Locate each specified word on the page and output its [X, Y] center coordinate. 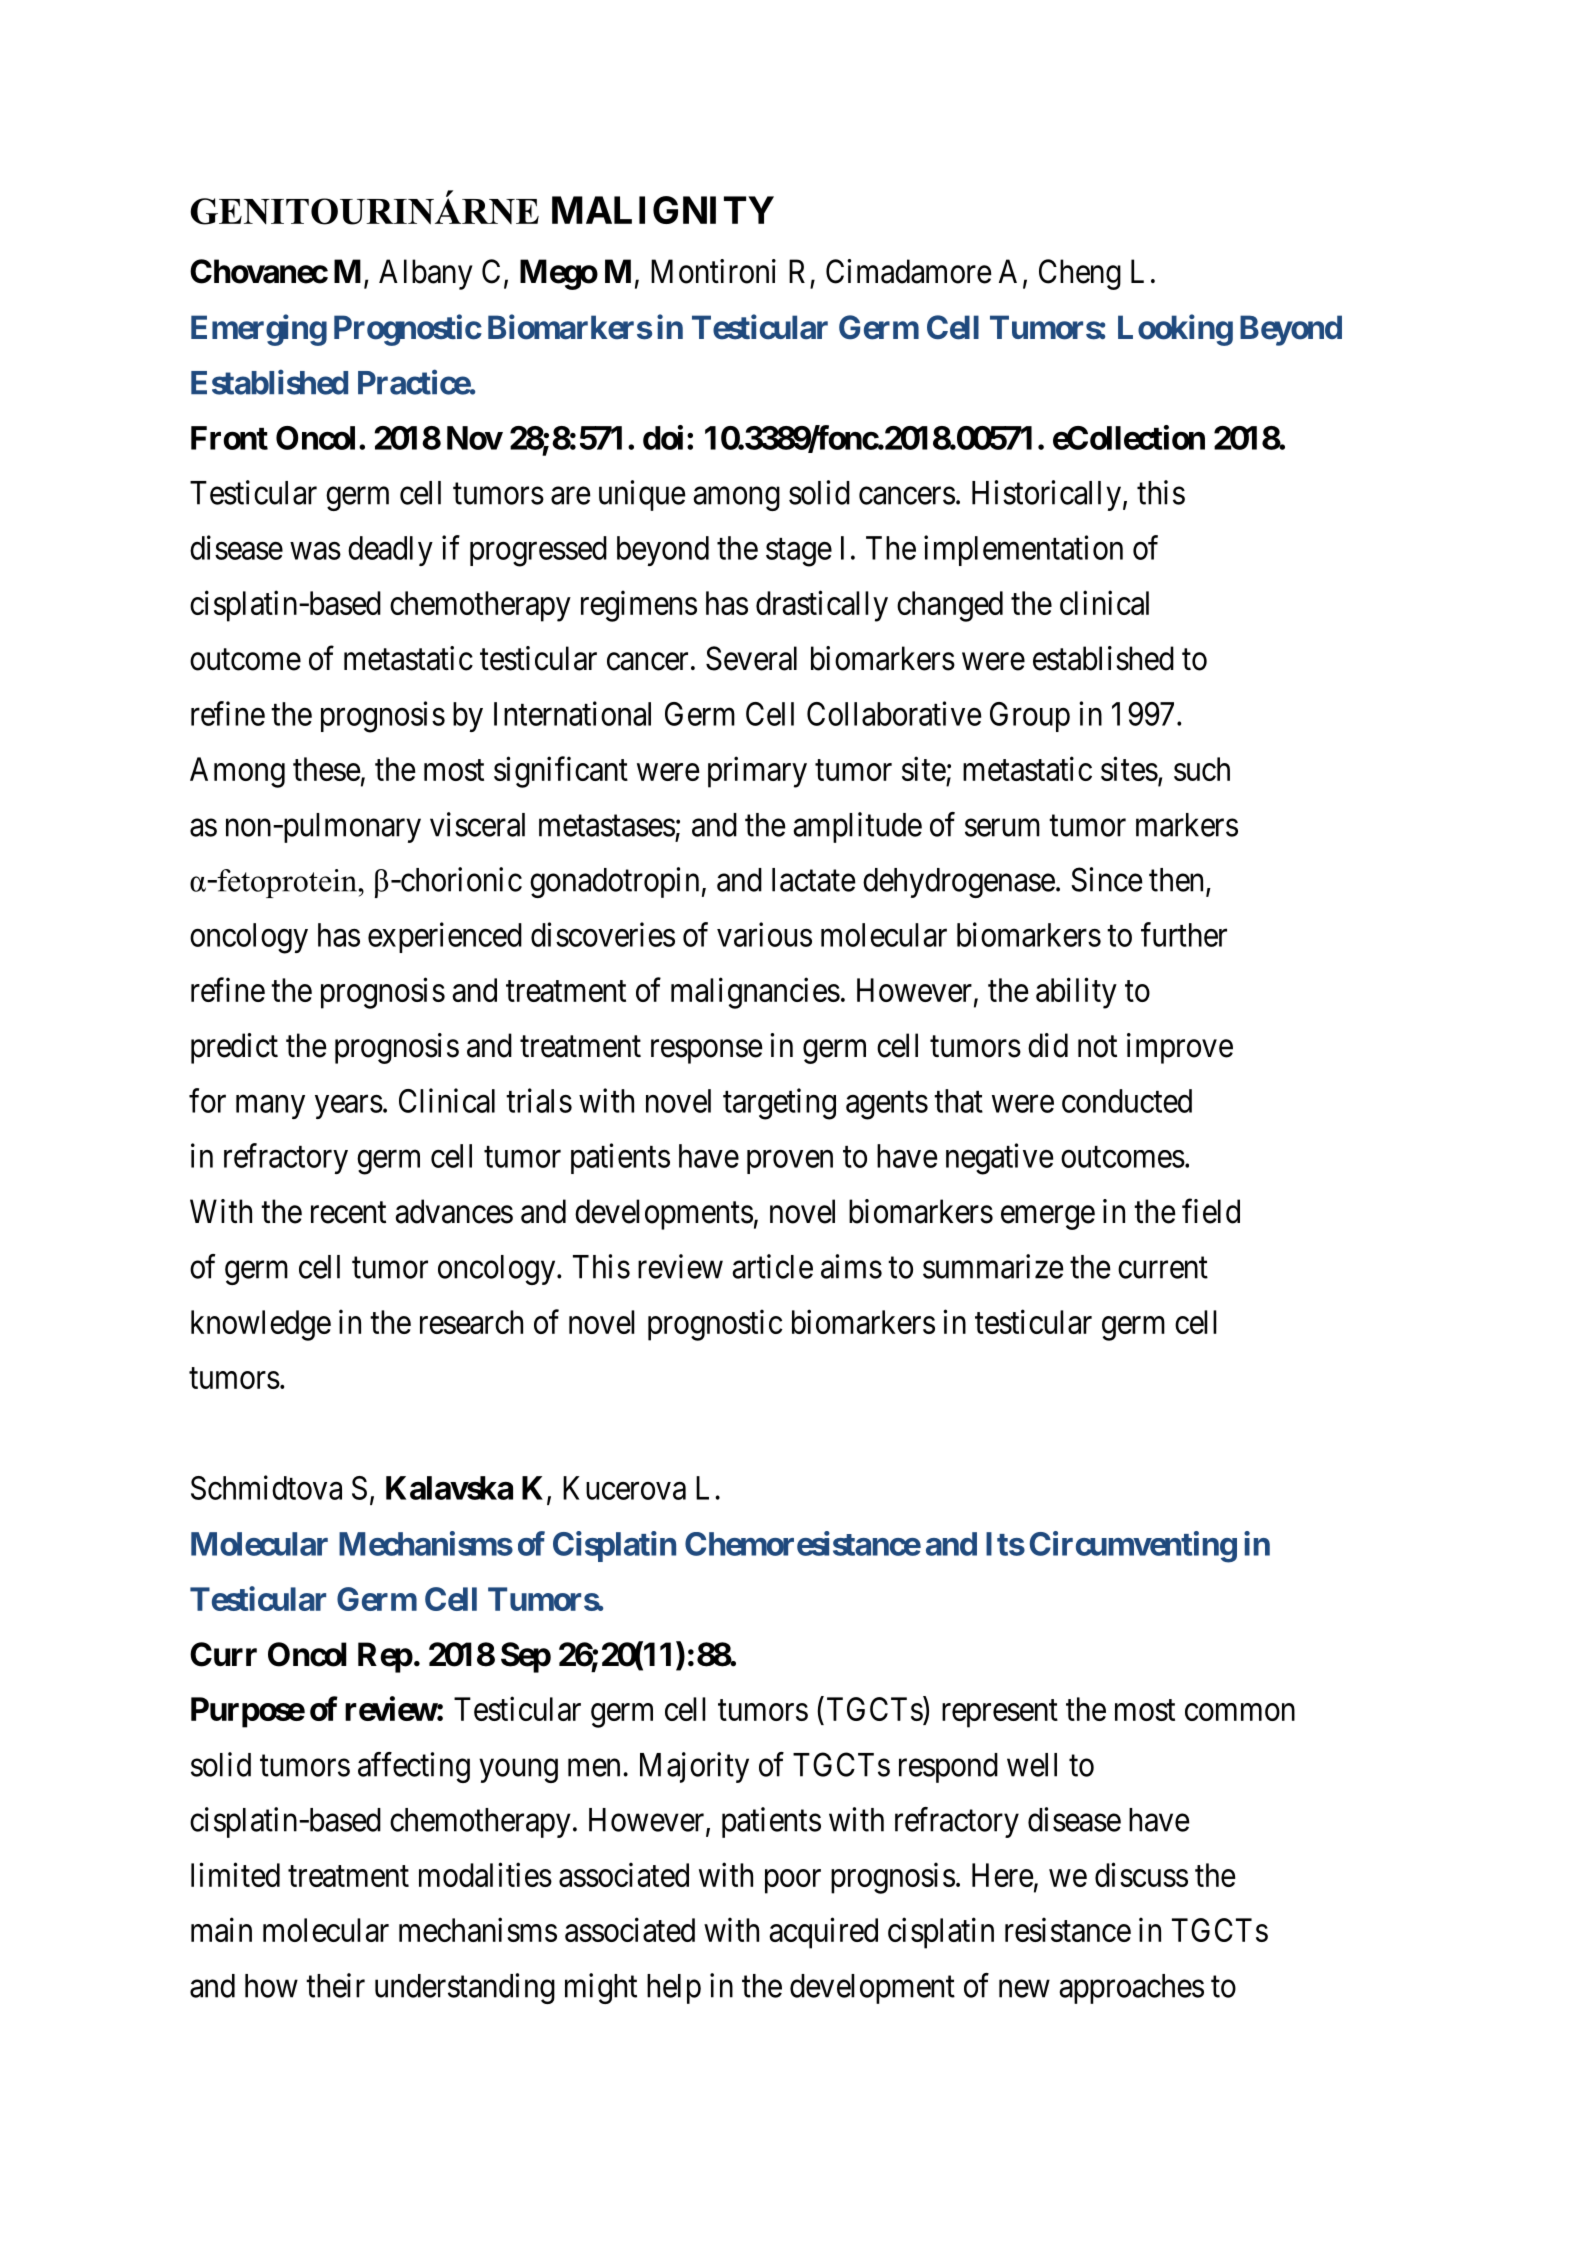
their [335, 1985]
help [674, 1989]
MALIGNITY [663, 210]
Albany [426, 274]
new [1024, 1989]
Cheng [1080, 274]
